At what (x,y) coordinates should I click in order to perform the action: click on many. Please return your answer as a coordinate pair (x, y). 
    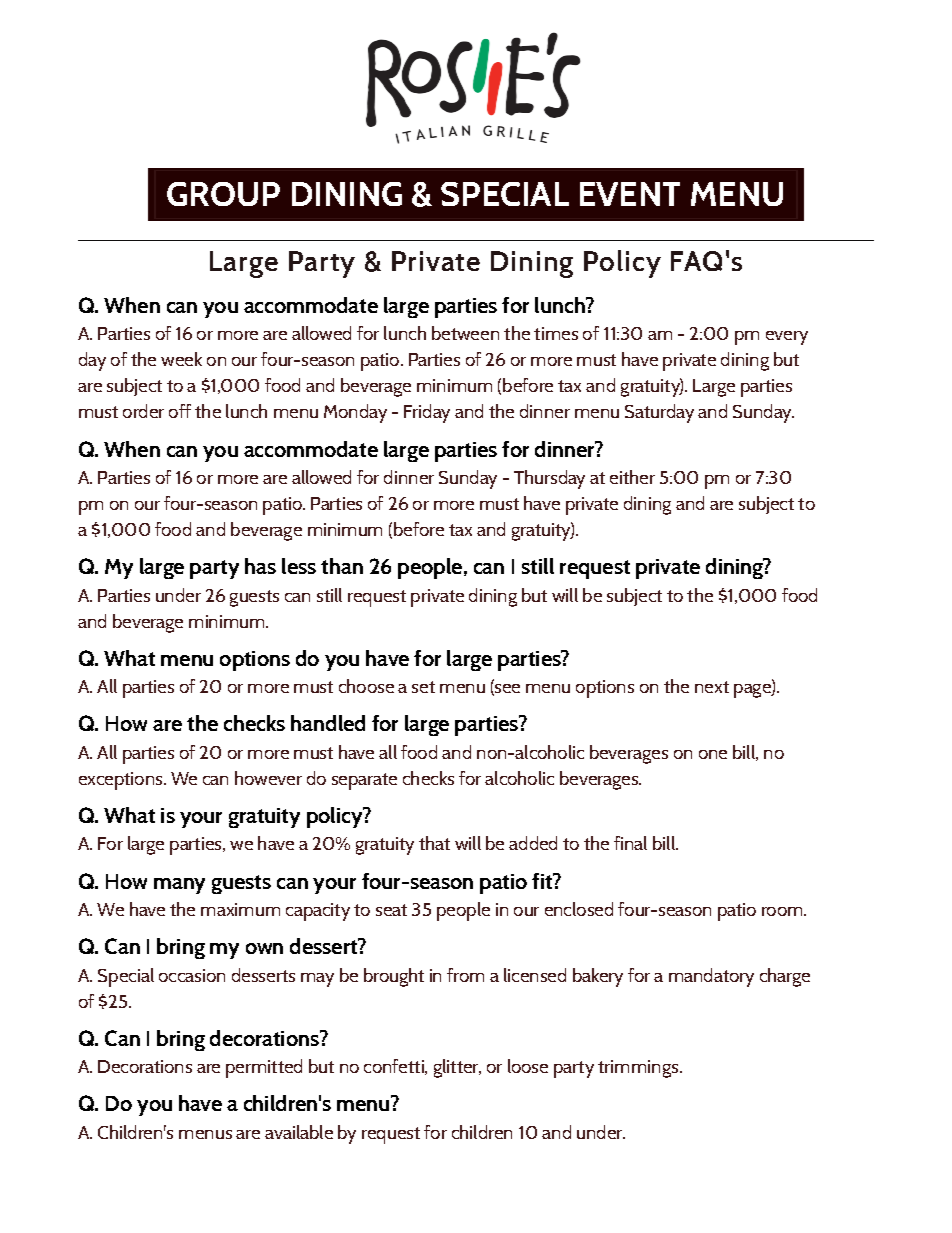
    Looking at the image, I should click on (179, 886).
